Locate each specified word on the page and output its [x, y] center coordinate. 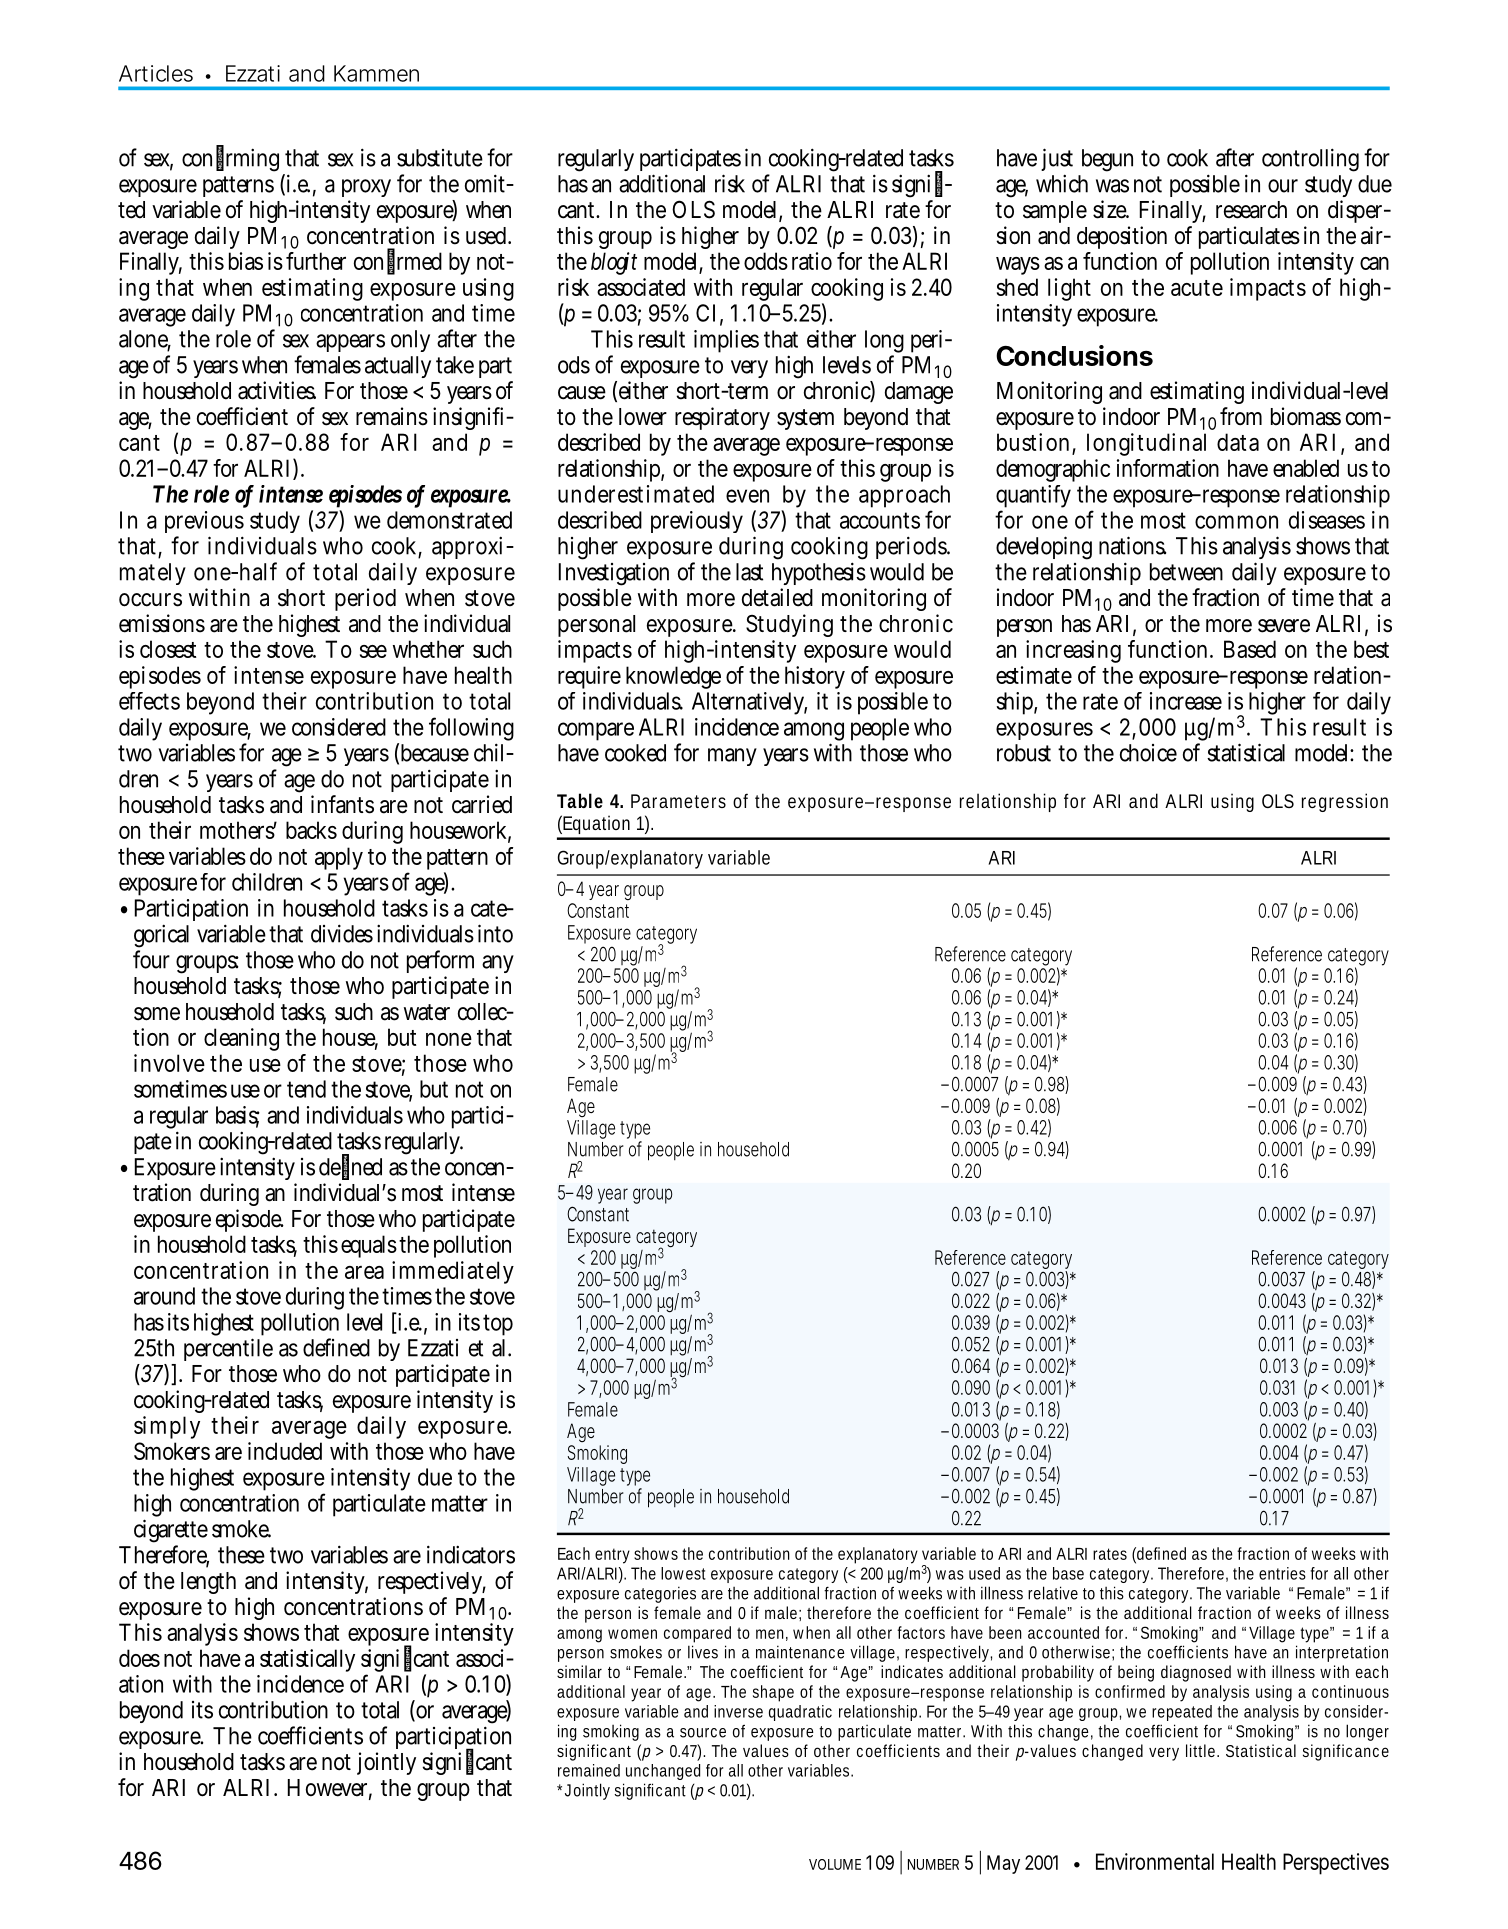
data [1238, 442]
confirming [230, 159]
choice [1148, 753]
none [449, 1039]
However [330, 1789]
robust [1024, 753]
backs [311, 830]
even [747, 496]
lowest [683, 1573]
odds [766, 261]
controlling [1310, 160]
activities [277, 390]
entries [1282, 1573]
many [732, 757]
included [285, 1451]
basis [238, 1116]
